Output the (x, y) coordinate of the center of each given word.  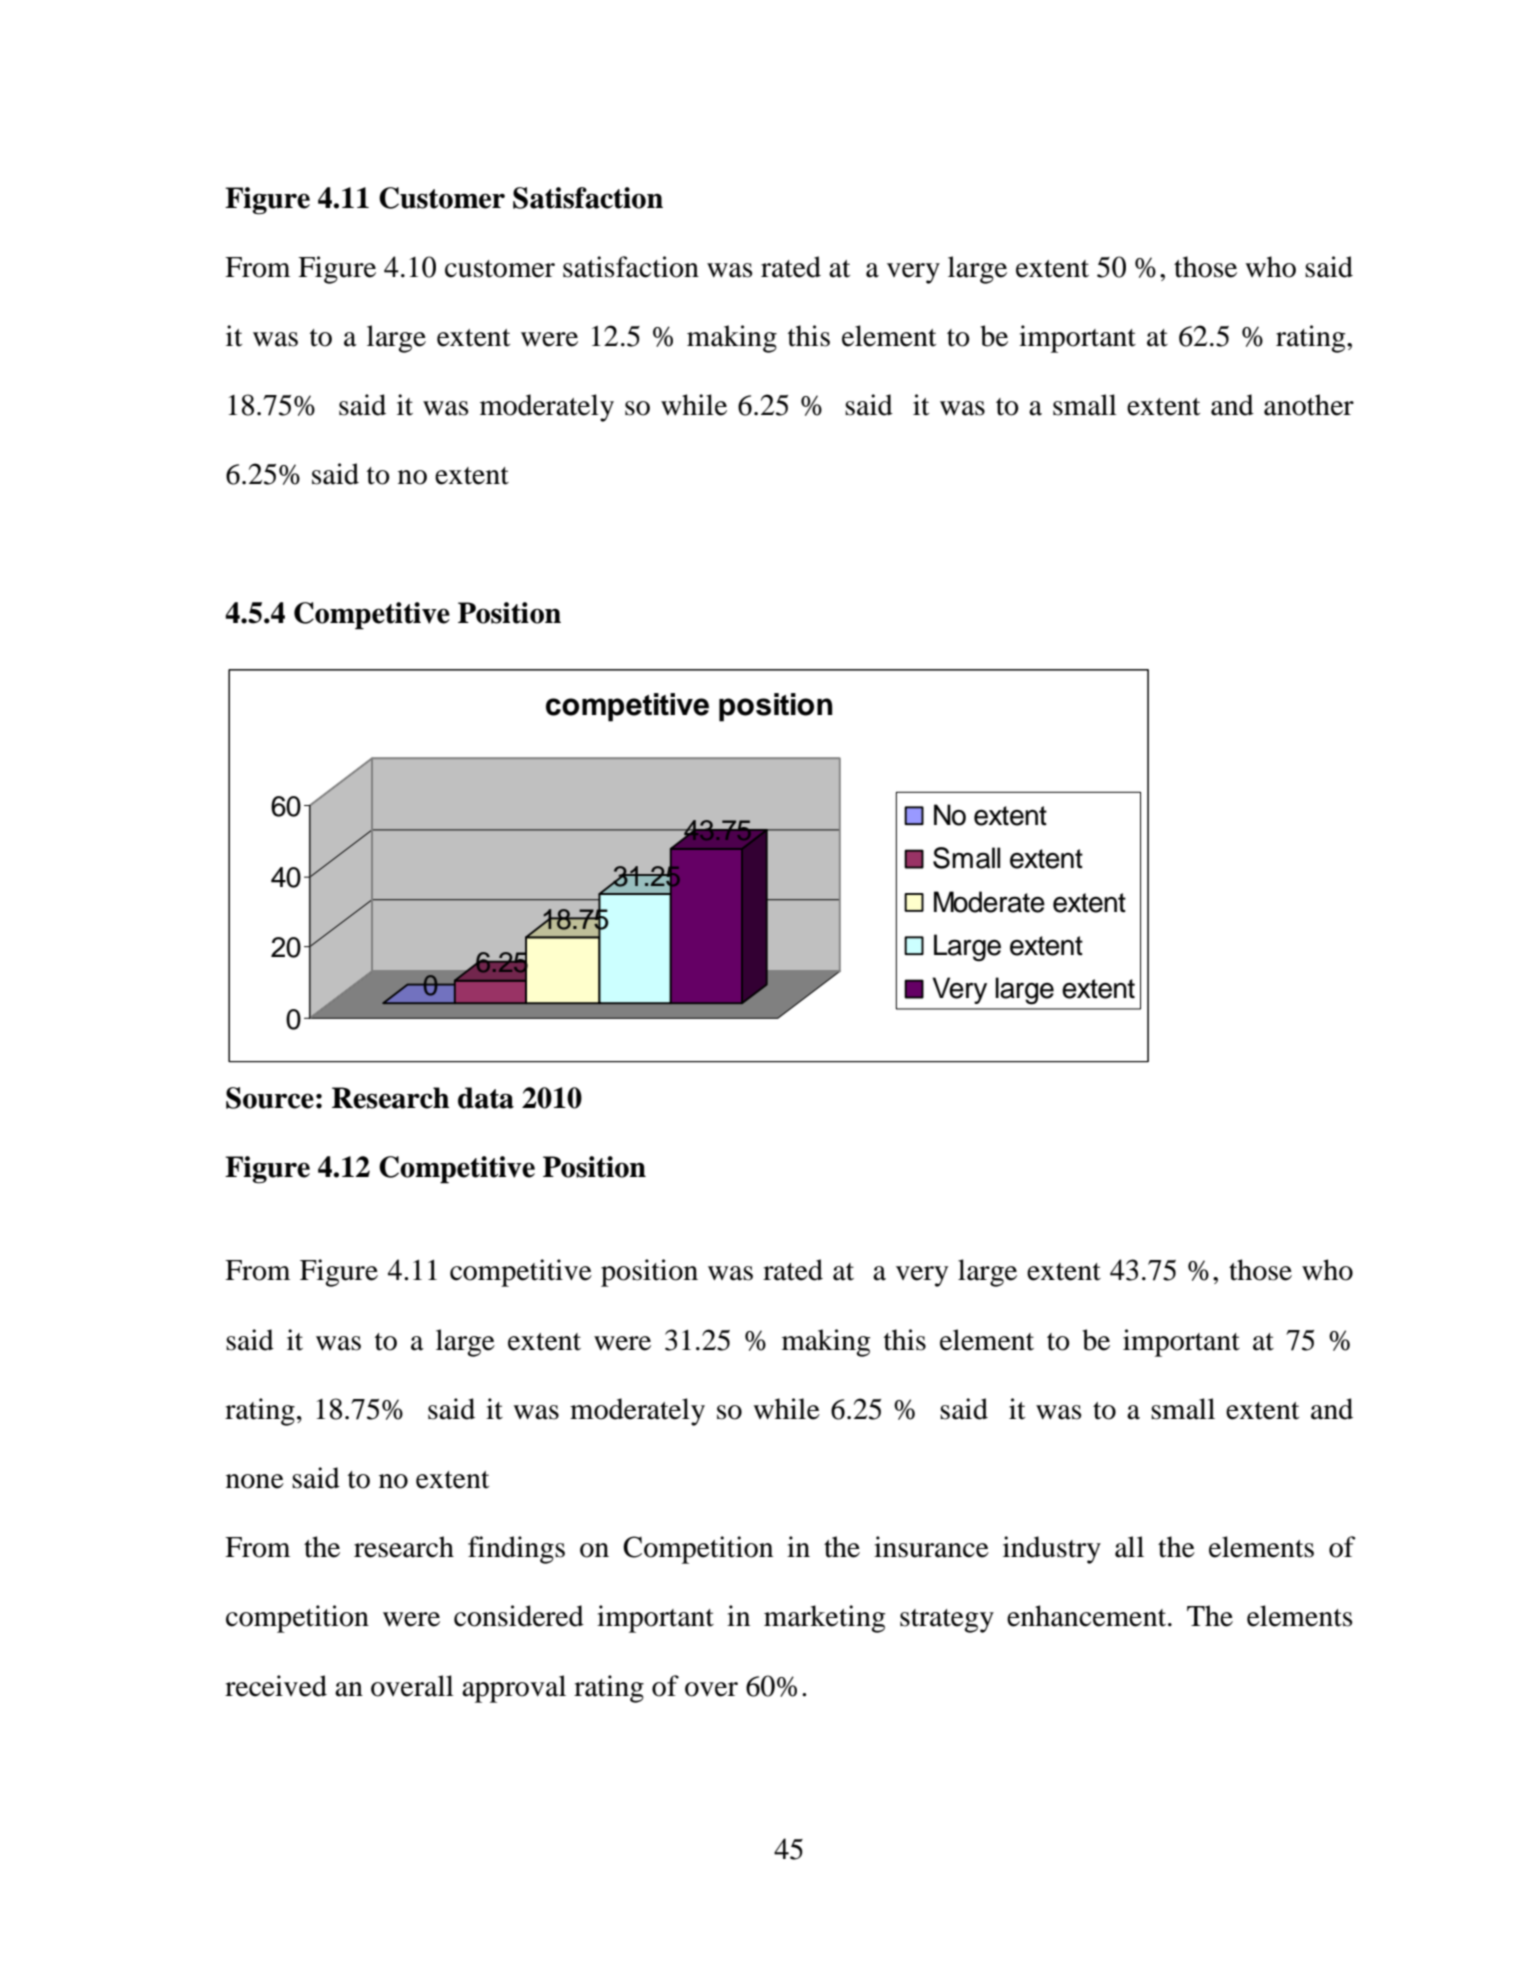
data (486, 1098)
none (255, 1481)
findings (516, 1550)
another (1309, 405)
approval (514, 1689)
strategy (947, 1621)
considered (519, 1616)
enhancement (1088, 1616)
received (276, 1686)
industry (1052, 1550)
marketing (824, 1619)
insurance (931, 1547)
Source (270, 1098)
